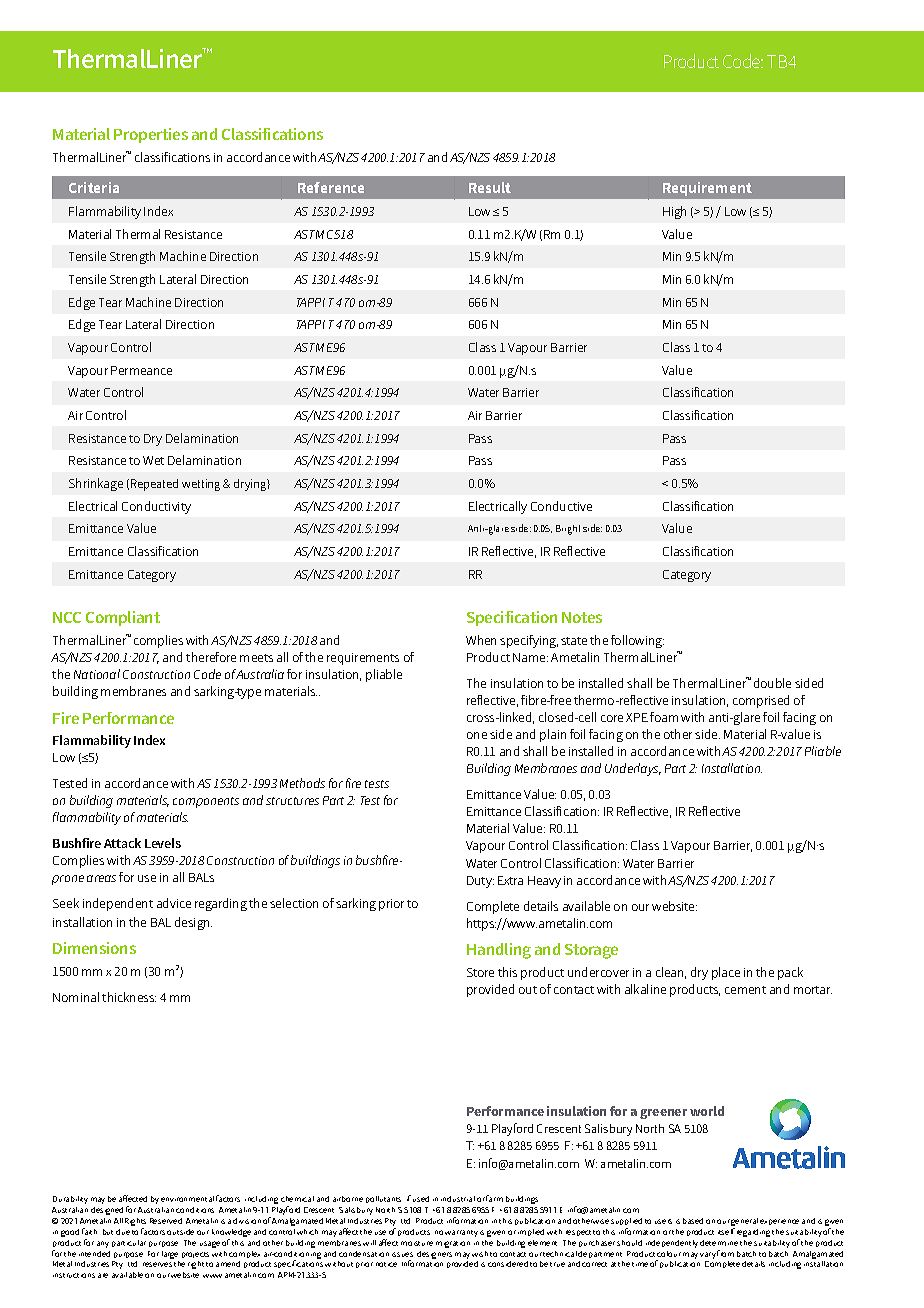 This page has width=924, height=1308. Describe the element at coordinates (490, 187) in the page. I see `Result` at that location.
